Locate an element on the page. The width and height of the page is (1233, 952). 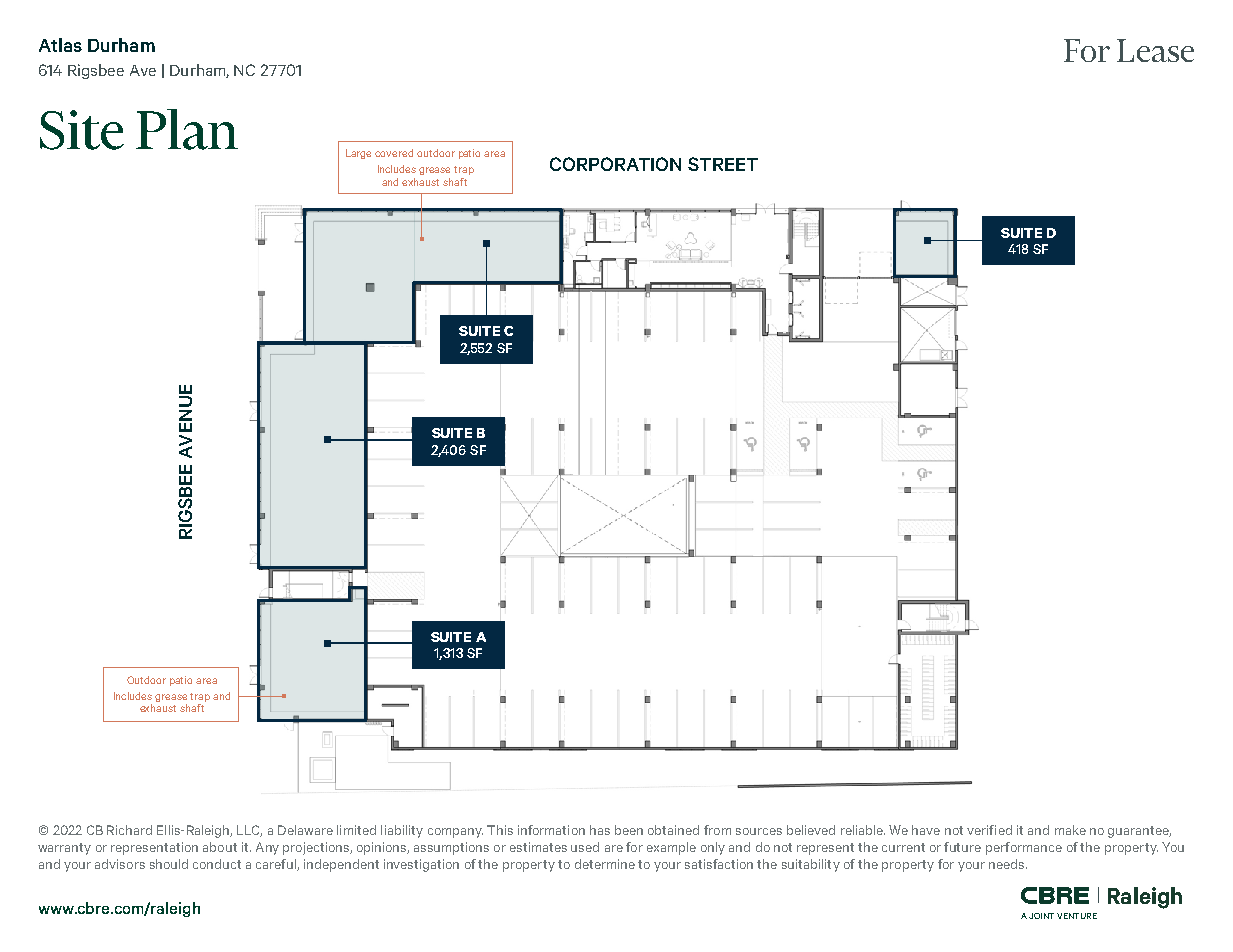
used is located at coordinates (585, 847).
